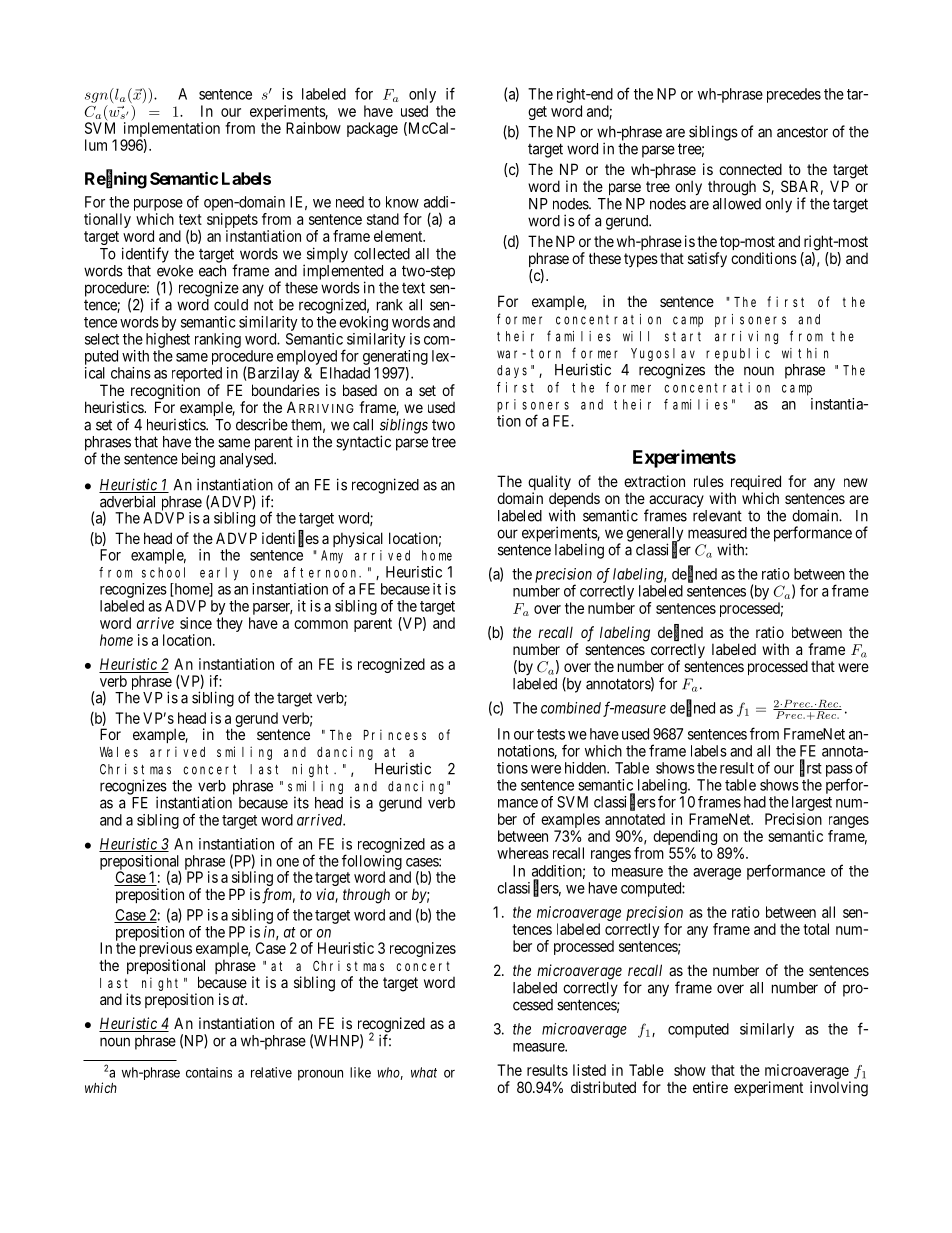 This page has height=1233, width=952. What do you see at coordinates (802, 132) in the page?
I see `ancestor` at bounding box center [802, 132].
